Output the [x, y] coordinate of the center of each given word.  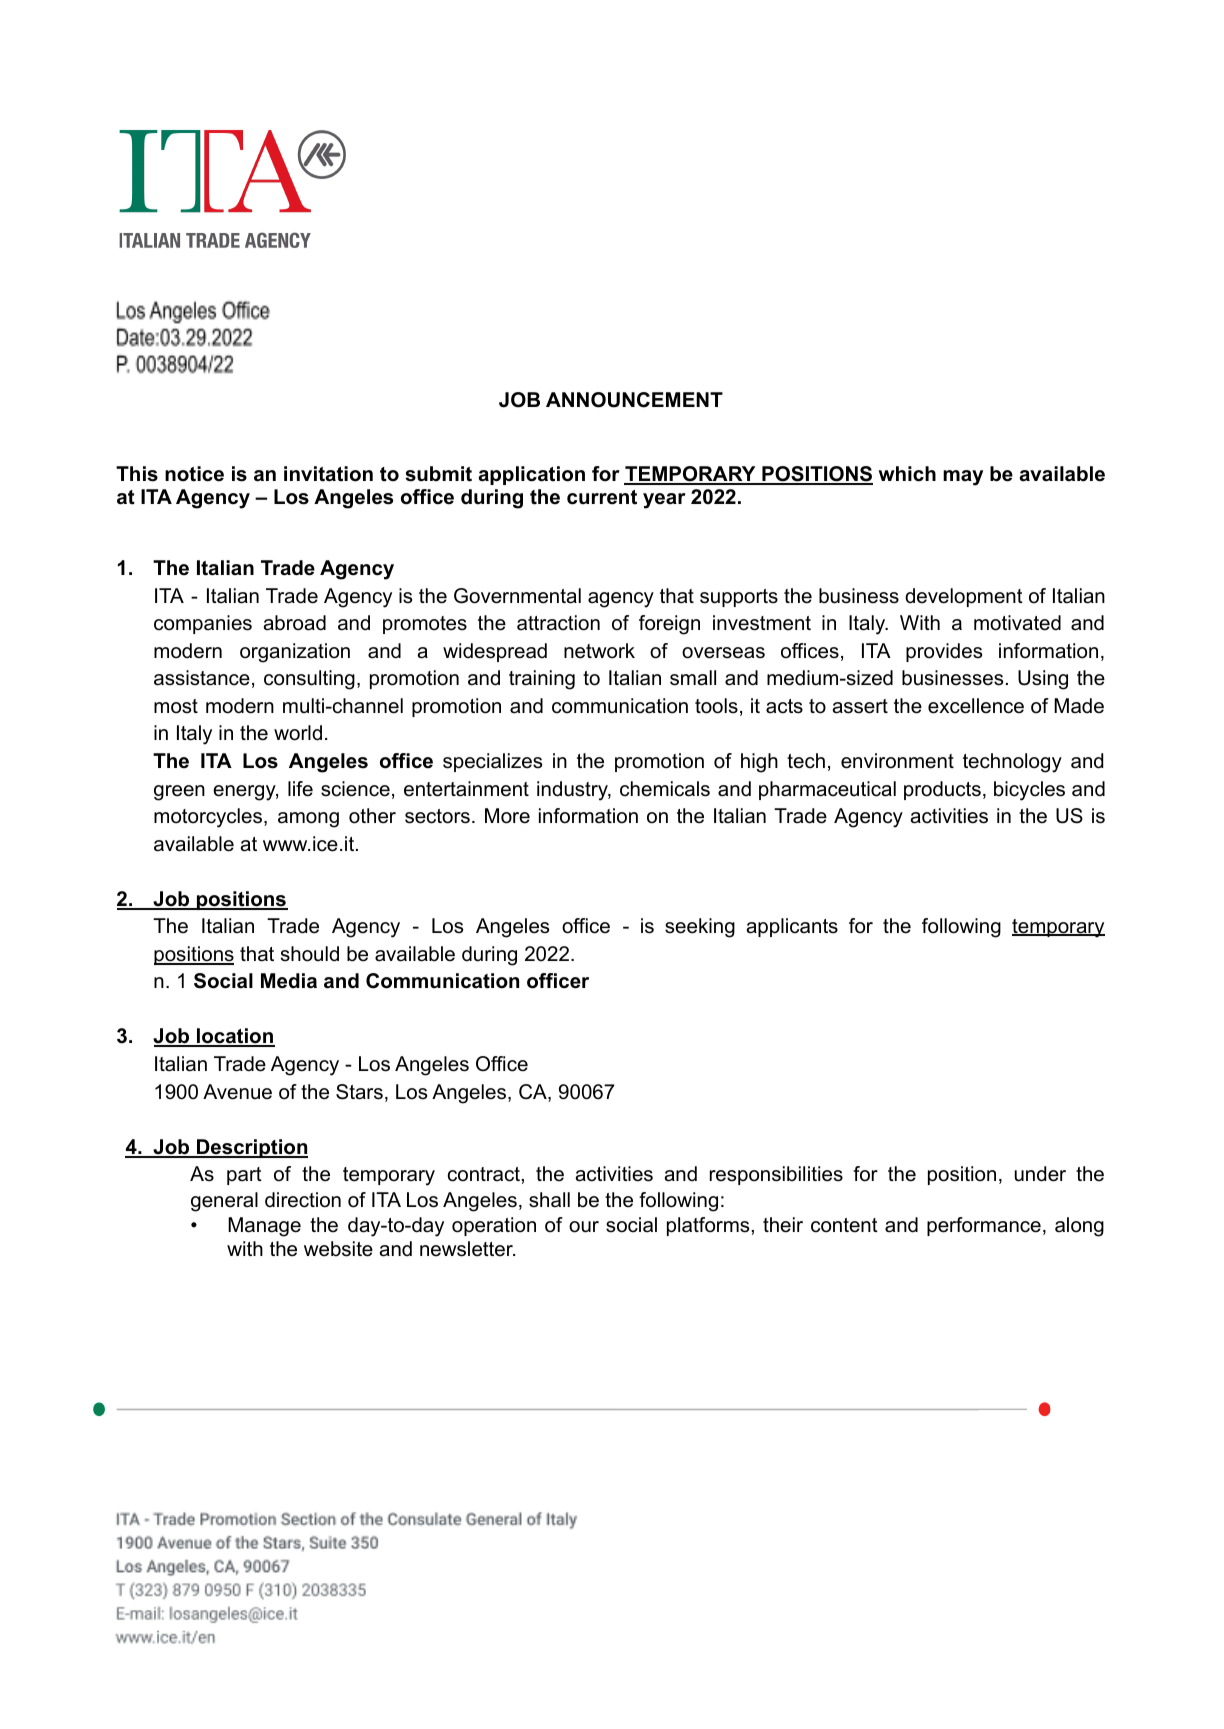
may [963, 478]
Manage [264, 1227]
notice [194, 474]
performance [984, 1226]
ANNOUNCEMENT [634, 400]
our [584, 1227]
